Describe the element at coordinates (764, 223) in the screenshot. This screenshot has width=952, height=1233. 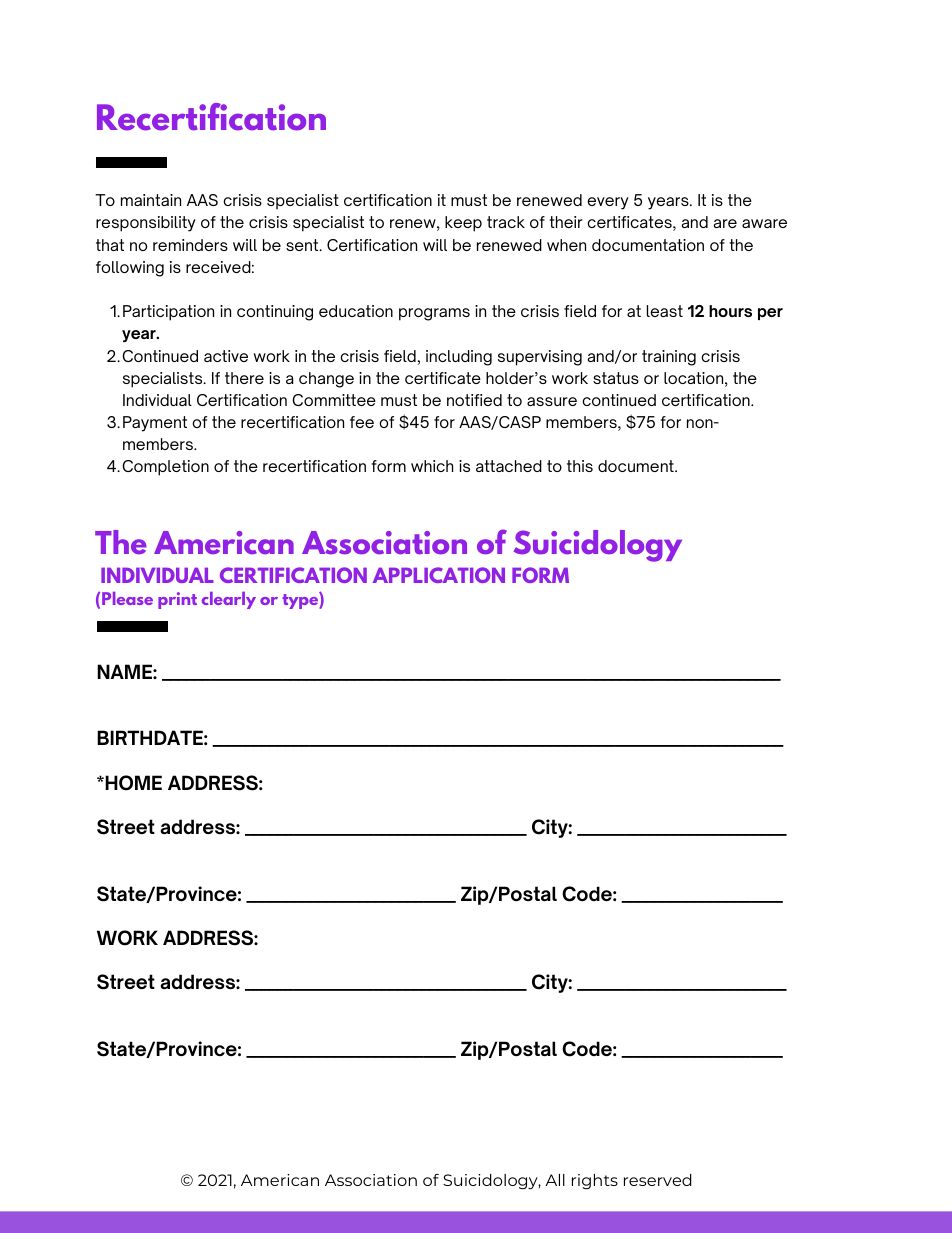
I see `aware` at that location.
